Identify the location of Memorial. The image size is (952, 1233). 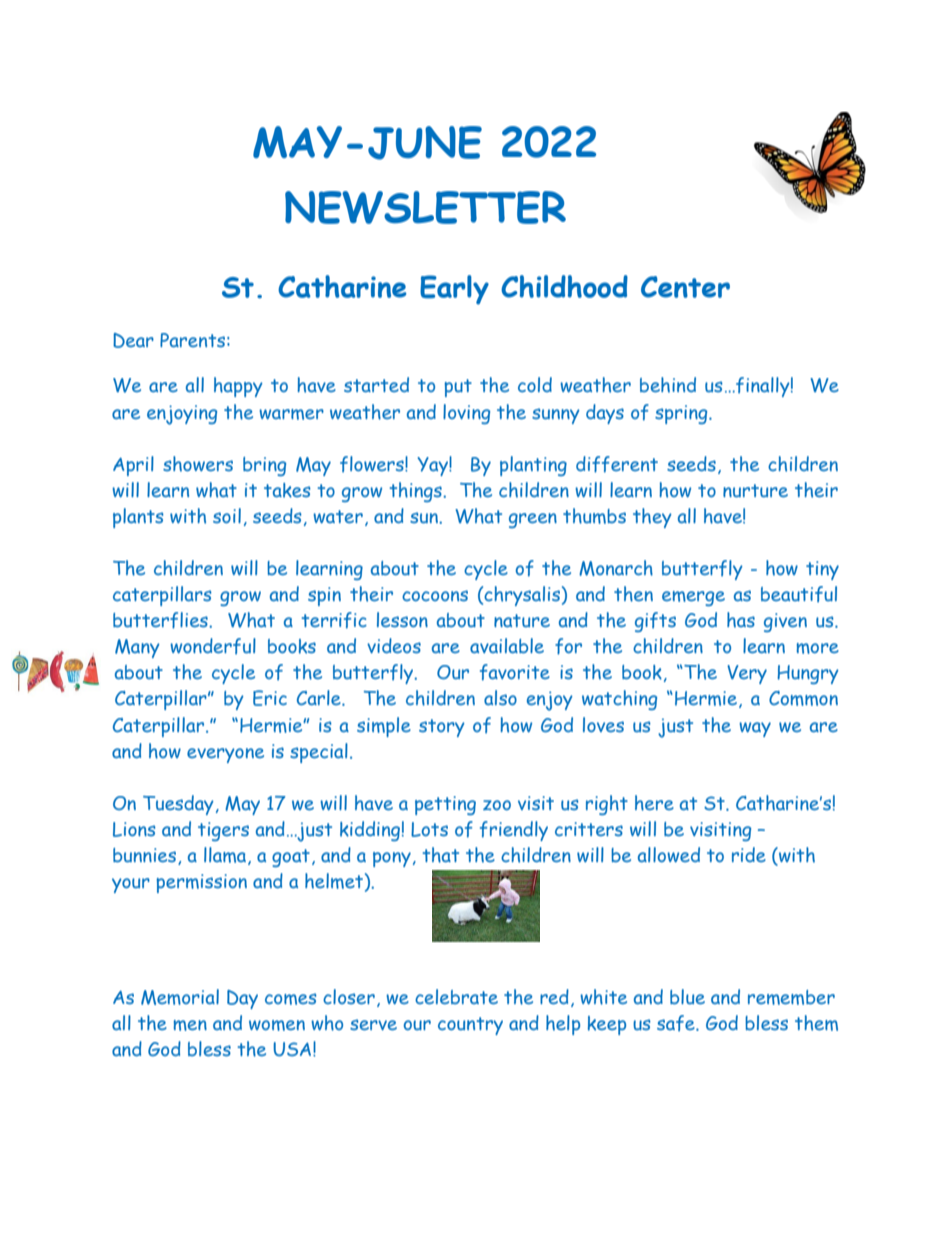
(180, 997).
